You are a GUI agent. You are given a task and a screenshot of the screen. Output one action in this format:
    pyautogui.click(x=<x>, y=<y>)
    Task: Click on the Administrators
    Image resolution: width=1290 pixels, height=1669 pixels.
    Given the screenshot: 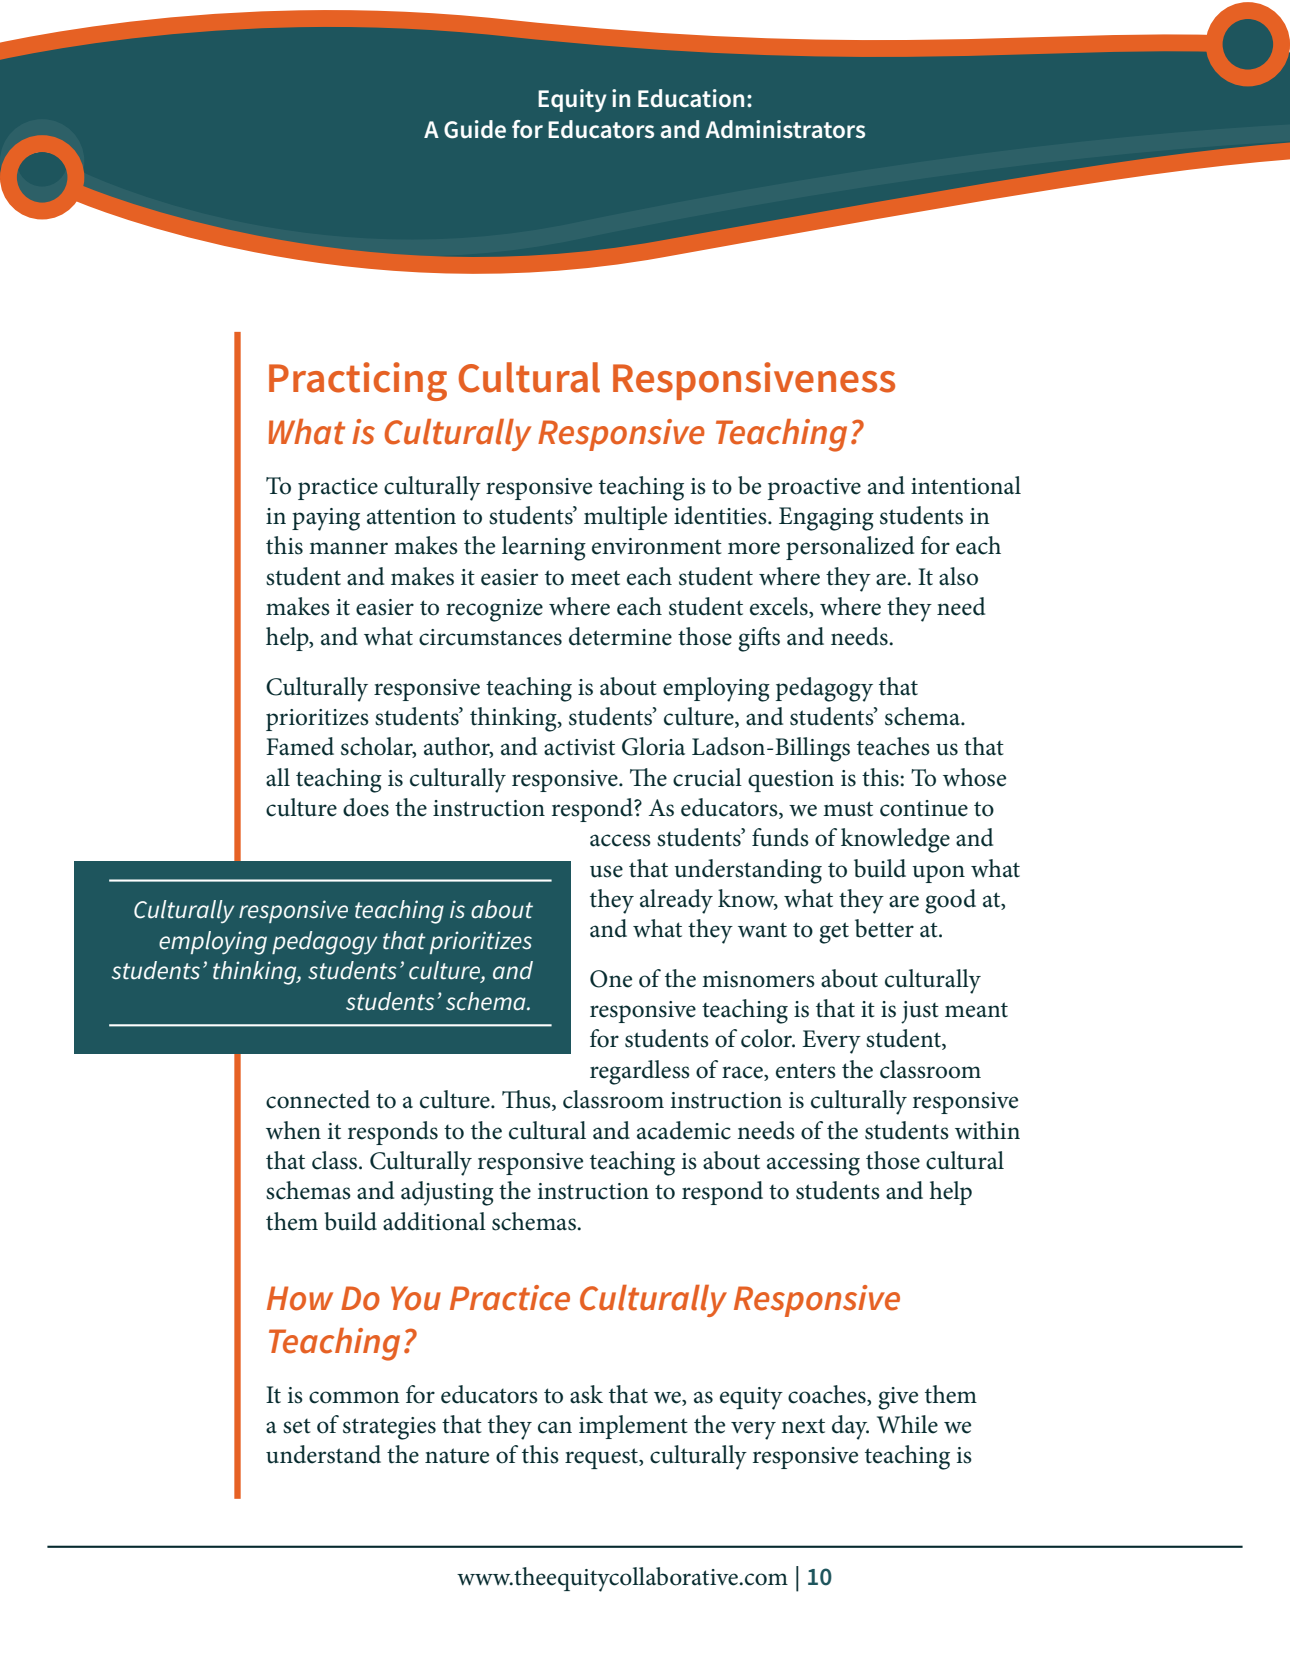 What is the action you would take?
    pyautogui.click(x=785, y=129)
